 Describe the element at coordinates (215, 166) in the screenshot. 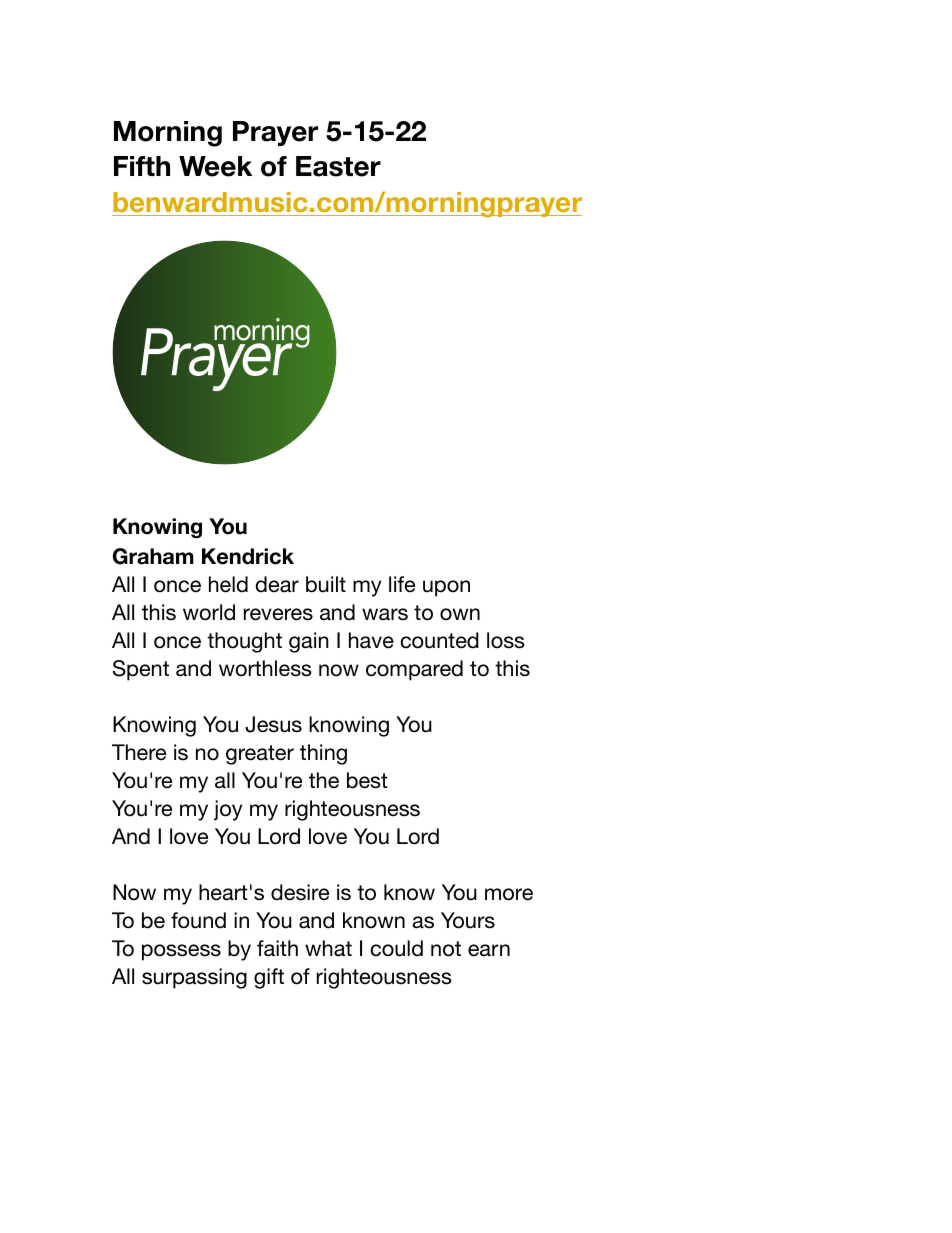

I see `Week` at that location.
